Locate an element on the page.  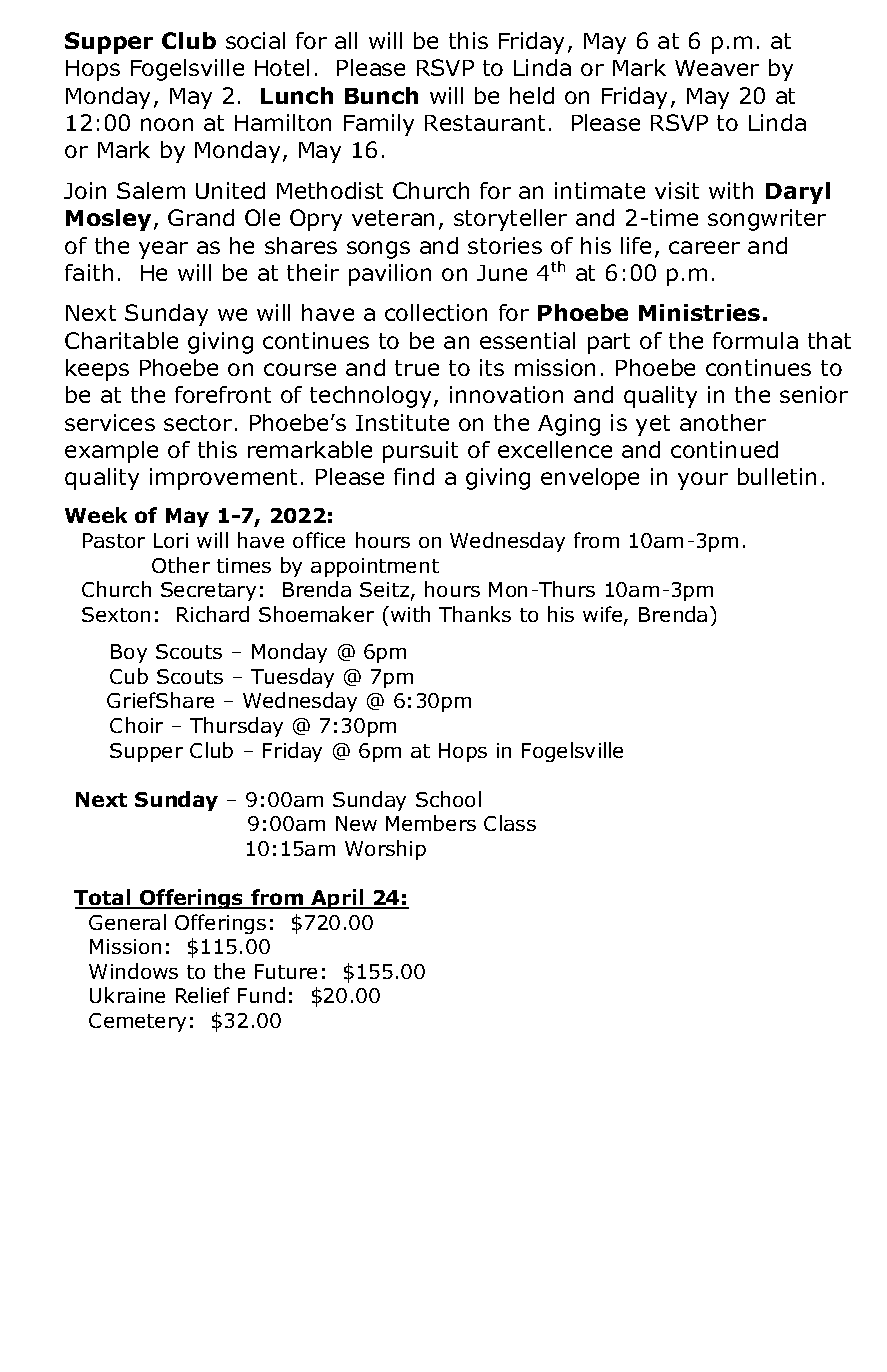
Thanks is located at coordinates (475, 614).
